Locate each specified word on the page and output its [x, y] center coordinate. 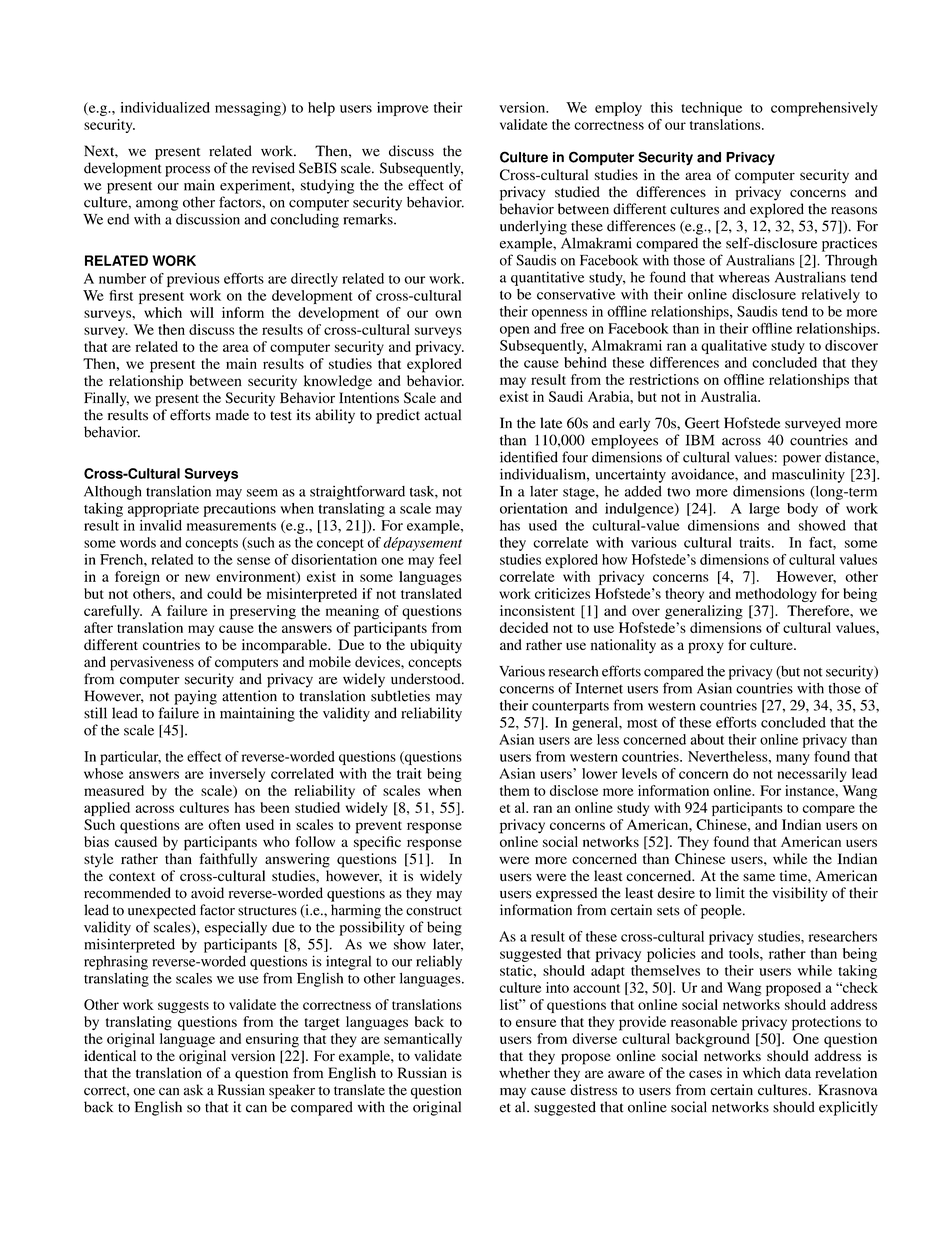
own [448, 314]
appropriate [163, 510]
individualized [165, 107]
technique [711, 109]
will [202, 312]
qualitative [734, 347]
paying [195, 697]
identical [110, 1055]
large [764, 510]
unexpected [162, 911]
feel [450, 559]
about [707, 739]
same [759, 877]
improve [403, 109]
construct [434, 911]
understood [427, 679]
